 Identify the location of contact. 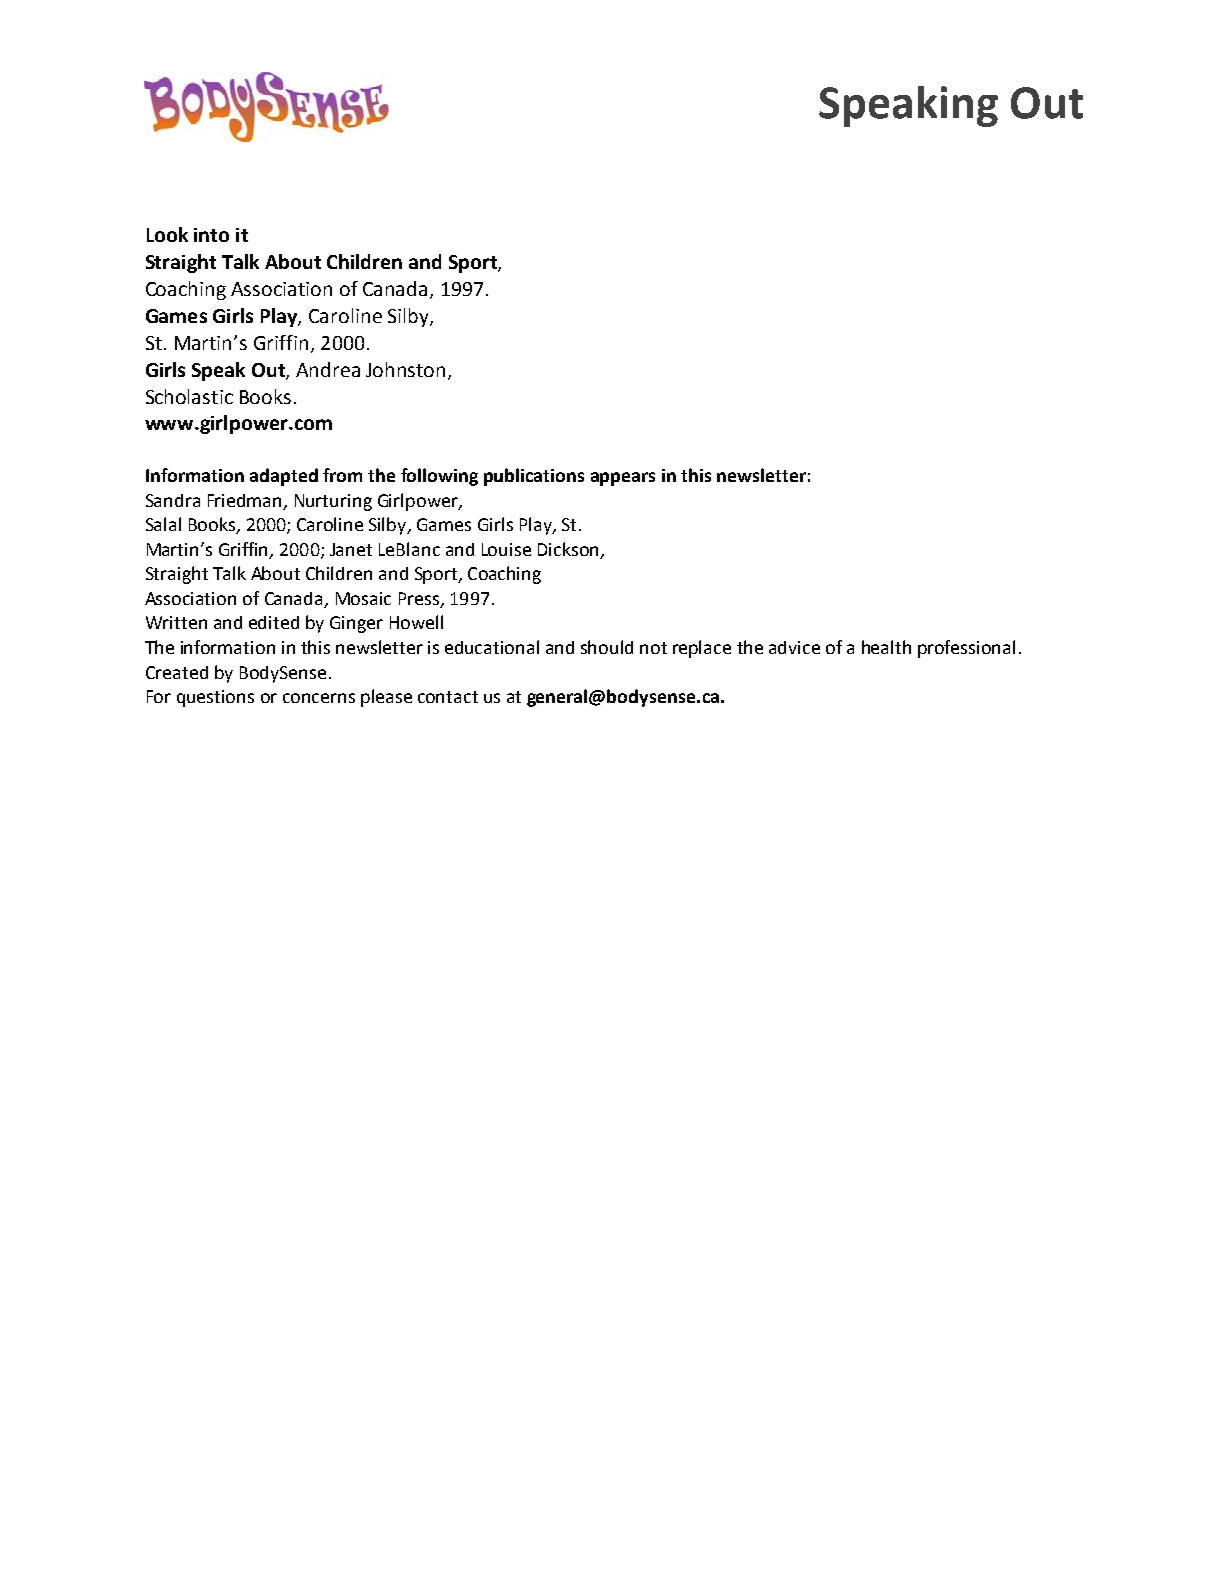
(448, 697).
